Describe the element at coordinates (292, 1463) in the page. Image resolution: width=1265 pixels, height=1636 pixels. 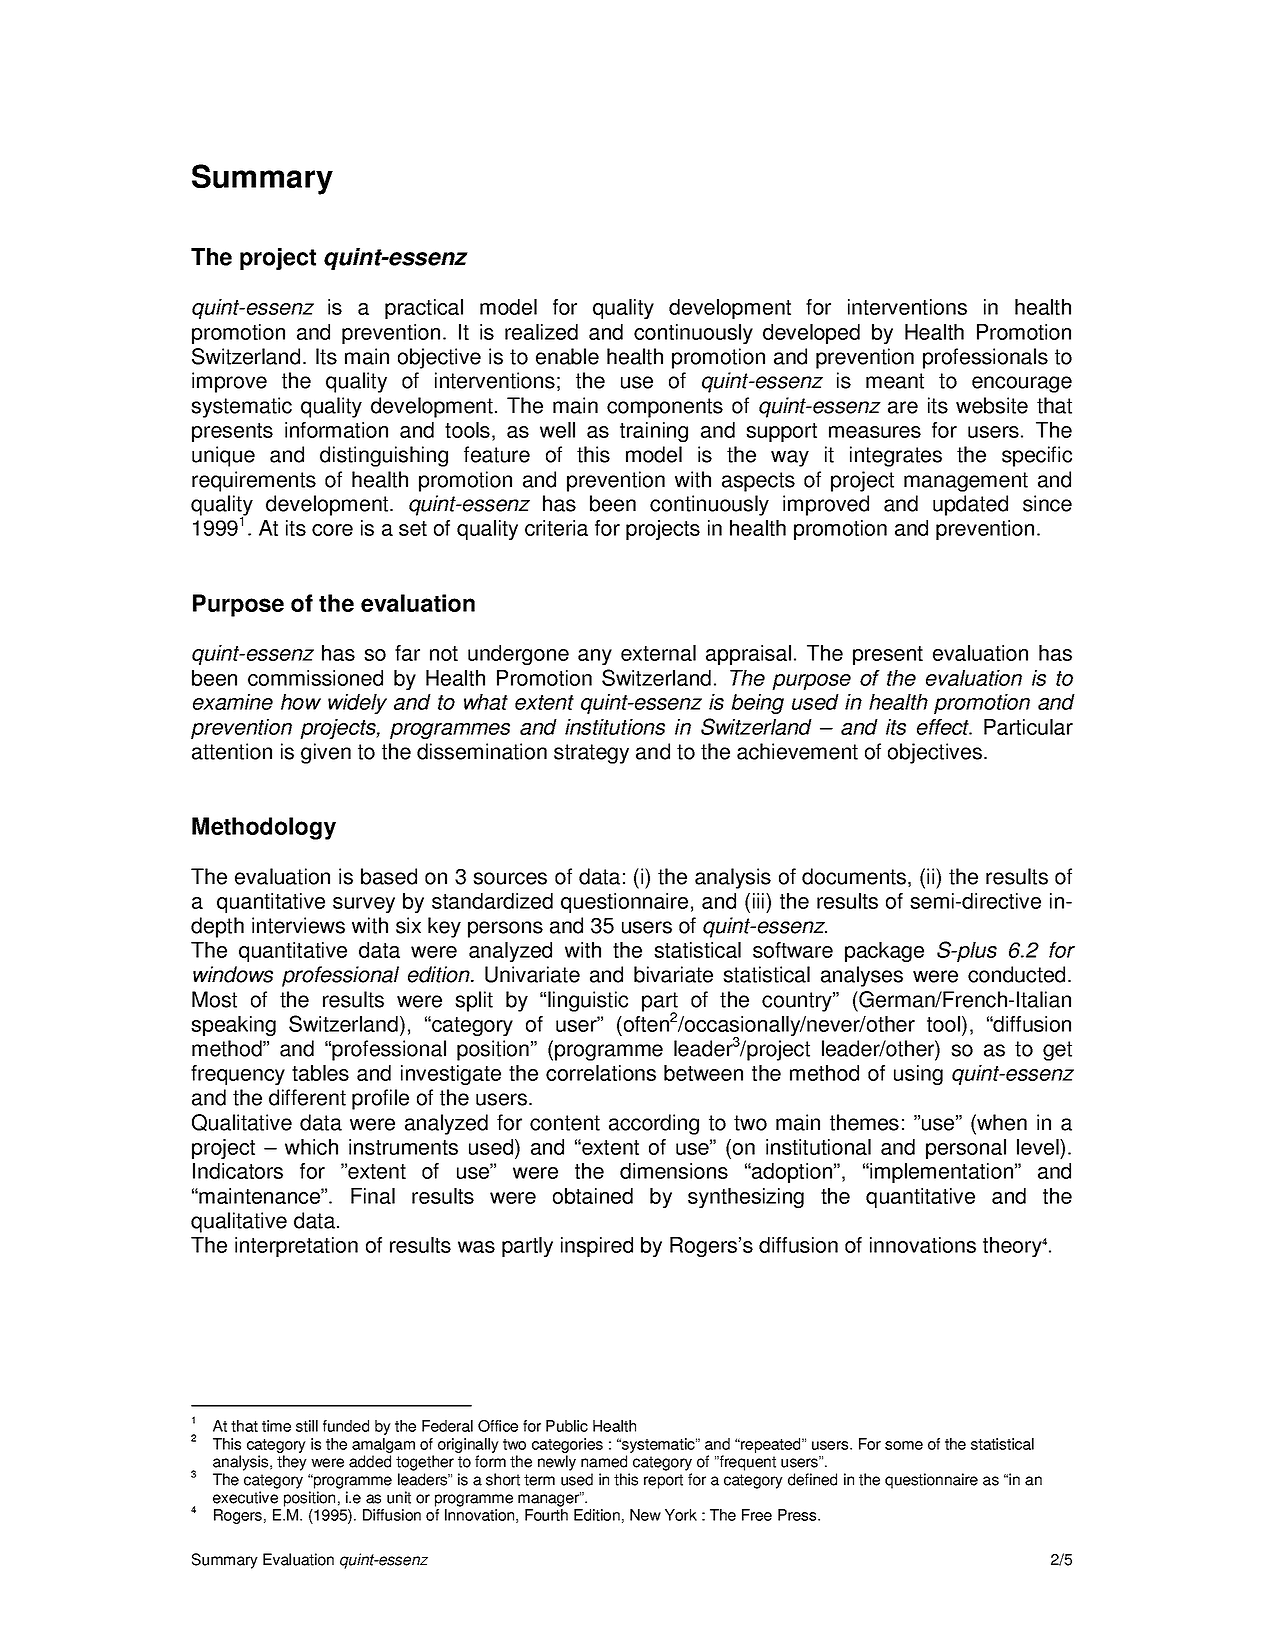
I see `they` at that location.
